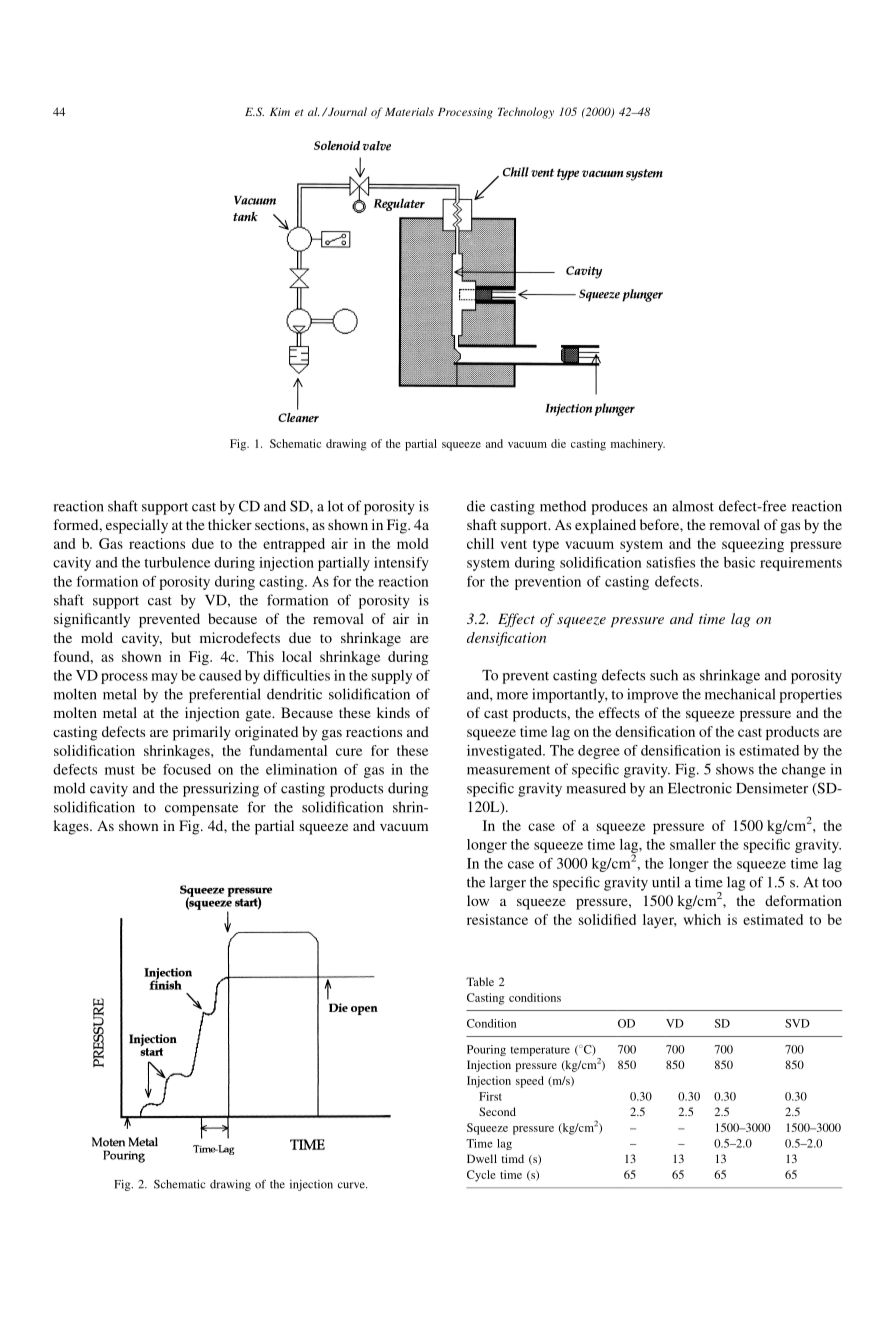 The height and width of the page is (1323, 896). What do you see at coordinates (480, 543) in the page?
I see `chill` at bounding box center [480, 543].
